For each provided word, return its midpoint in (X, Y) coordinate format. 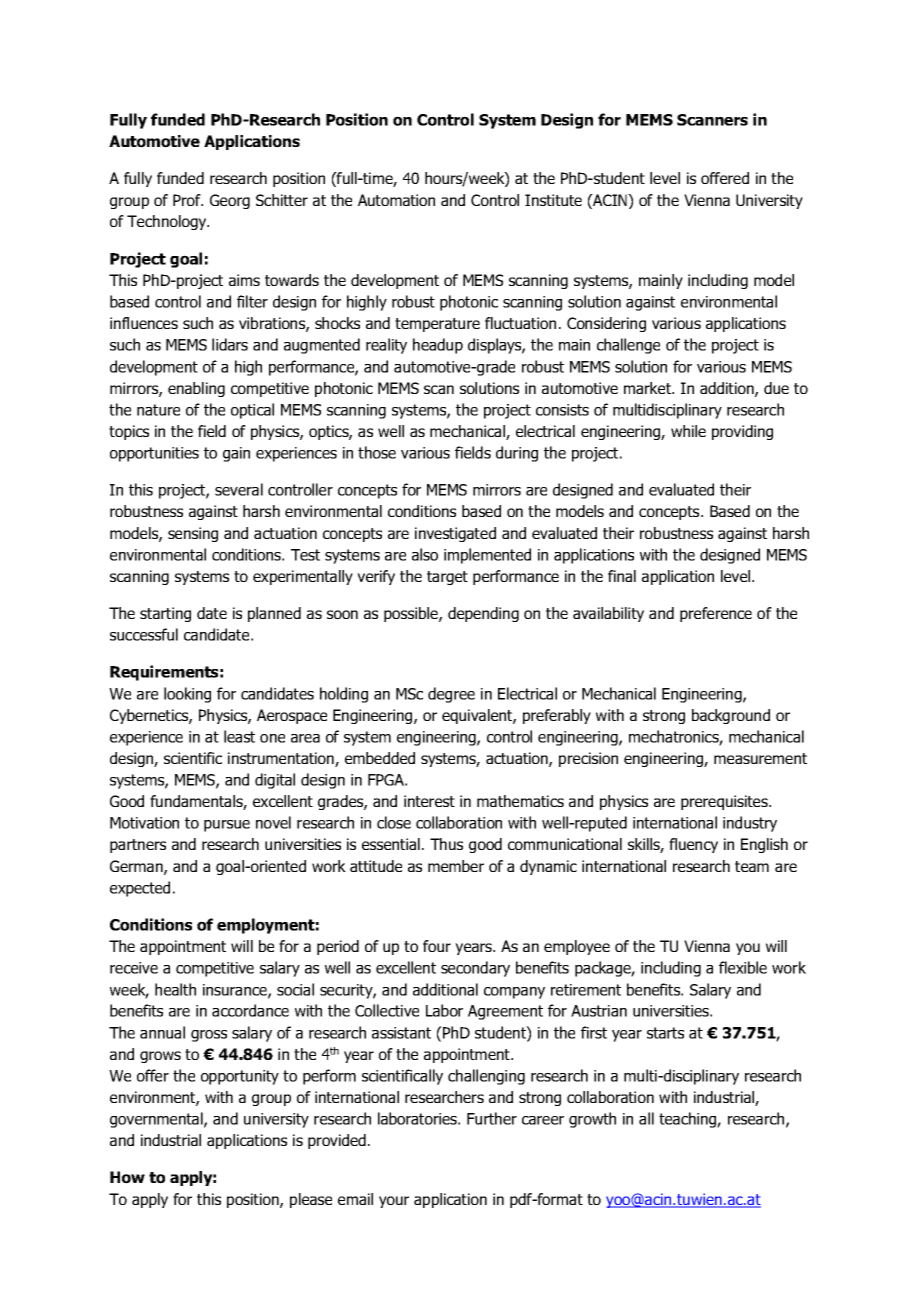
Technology (168, 222)
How (127, 1177)
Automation (396, 200)
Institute (553, 200)
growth (592, 1120)
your (394, 1202)
